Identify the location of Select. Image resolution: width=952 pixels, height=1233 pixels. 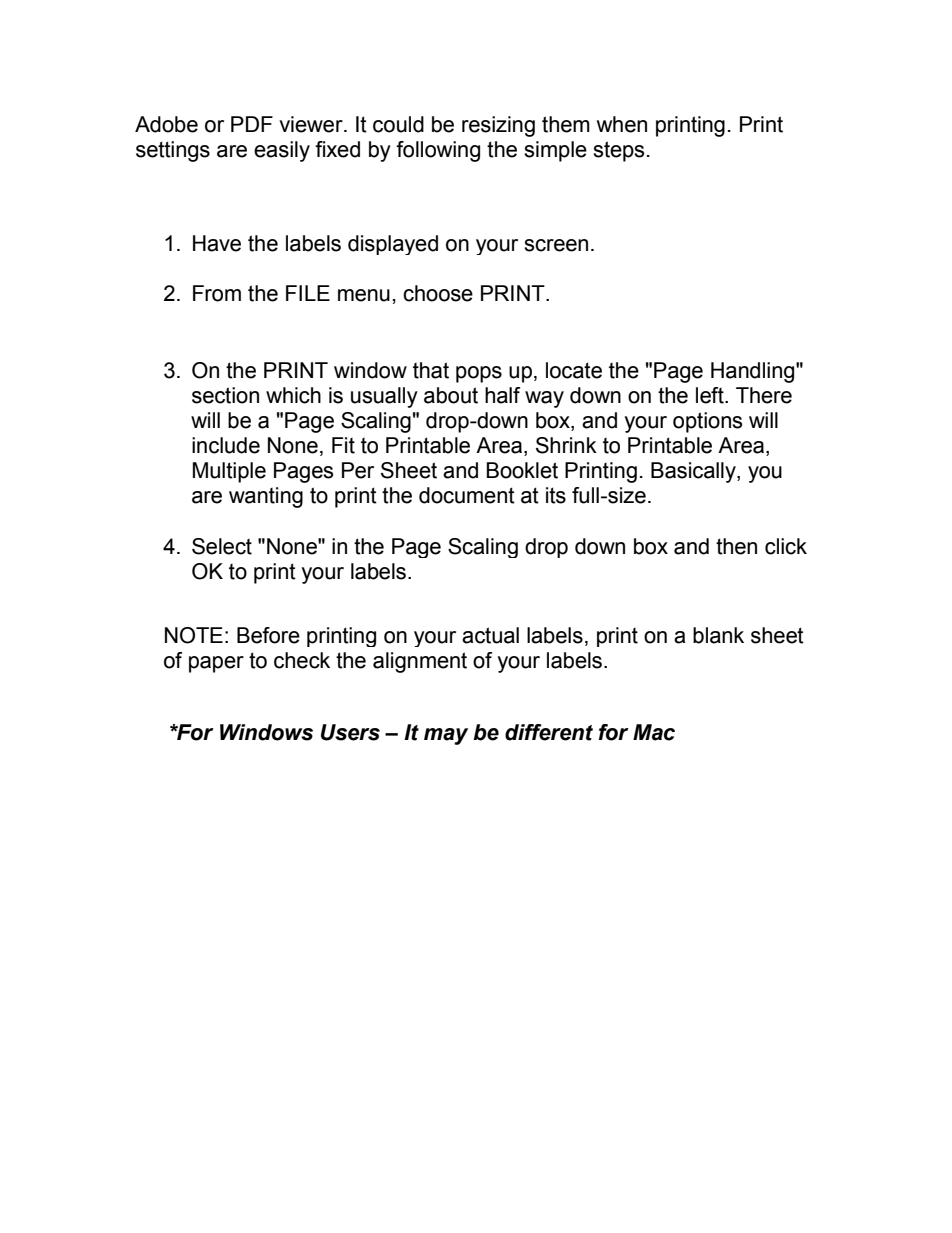
(222, 546).
